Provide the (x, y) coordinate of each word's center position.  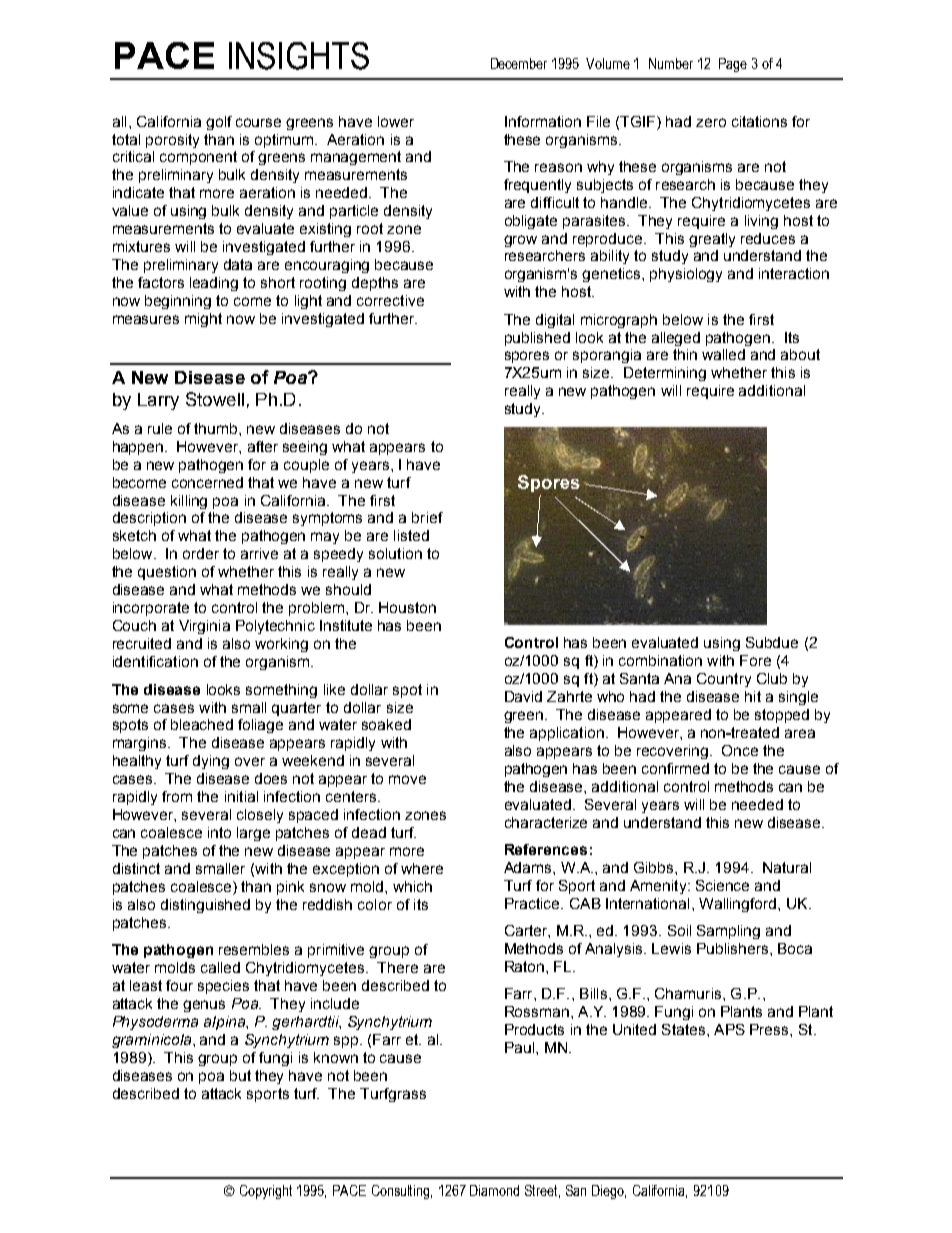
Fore (755, 660)
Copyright (266, 1192)
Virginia (204, 627)
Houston (407, 607)
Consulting (402, 1192)
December (519, 63)
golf (219, 123)
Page (733, 65)
